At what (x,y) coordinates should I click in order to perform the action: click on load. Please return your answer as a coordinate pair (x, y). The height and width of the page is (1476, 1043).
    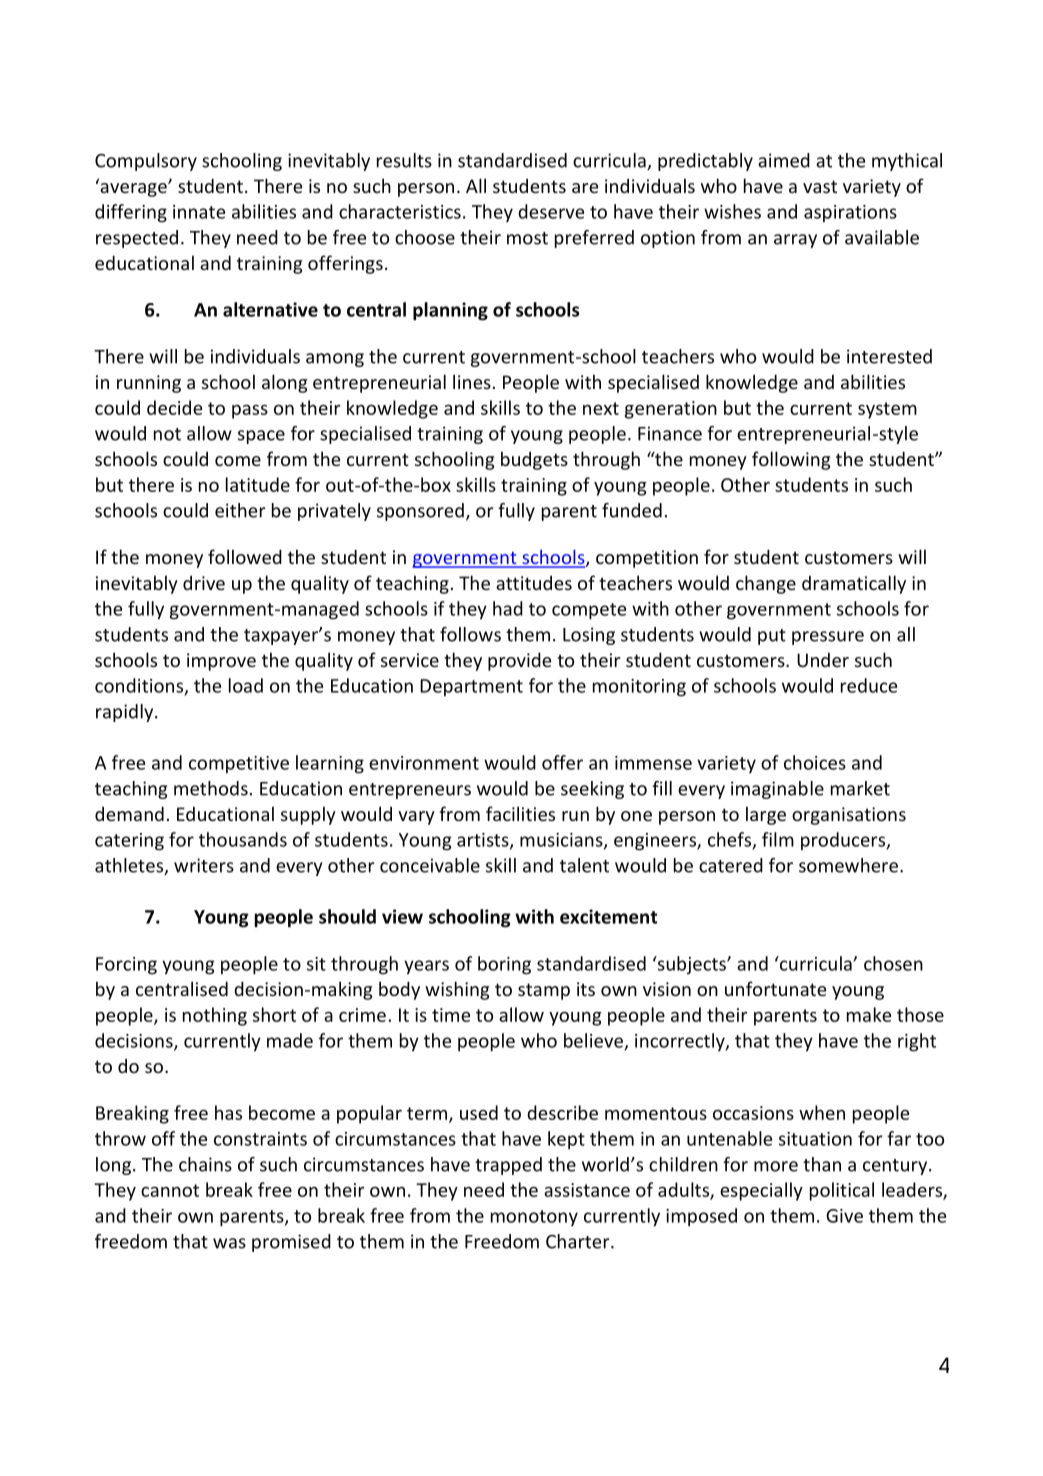
    Looking at the image, I should click on (246, 685).
